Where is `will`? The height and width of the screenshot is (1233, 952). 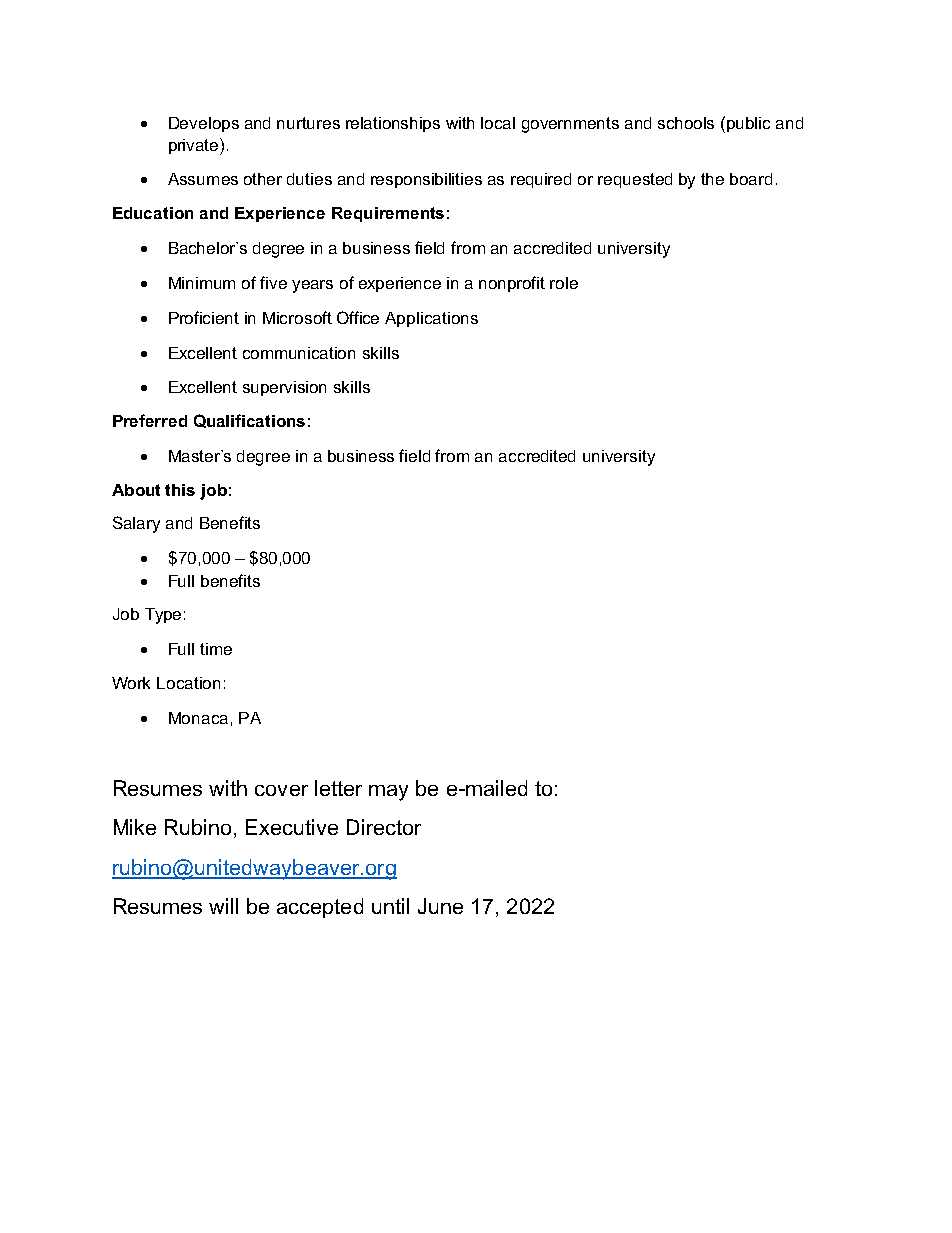 will is located at coordinates (223, 906).
